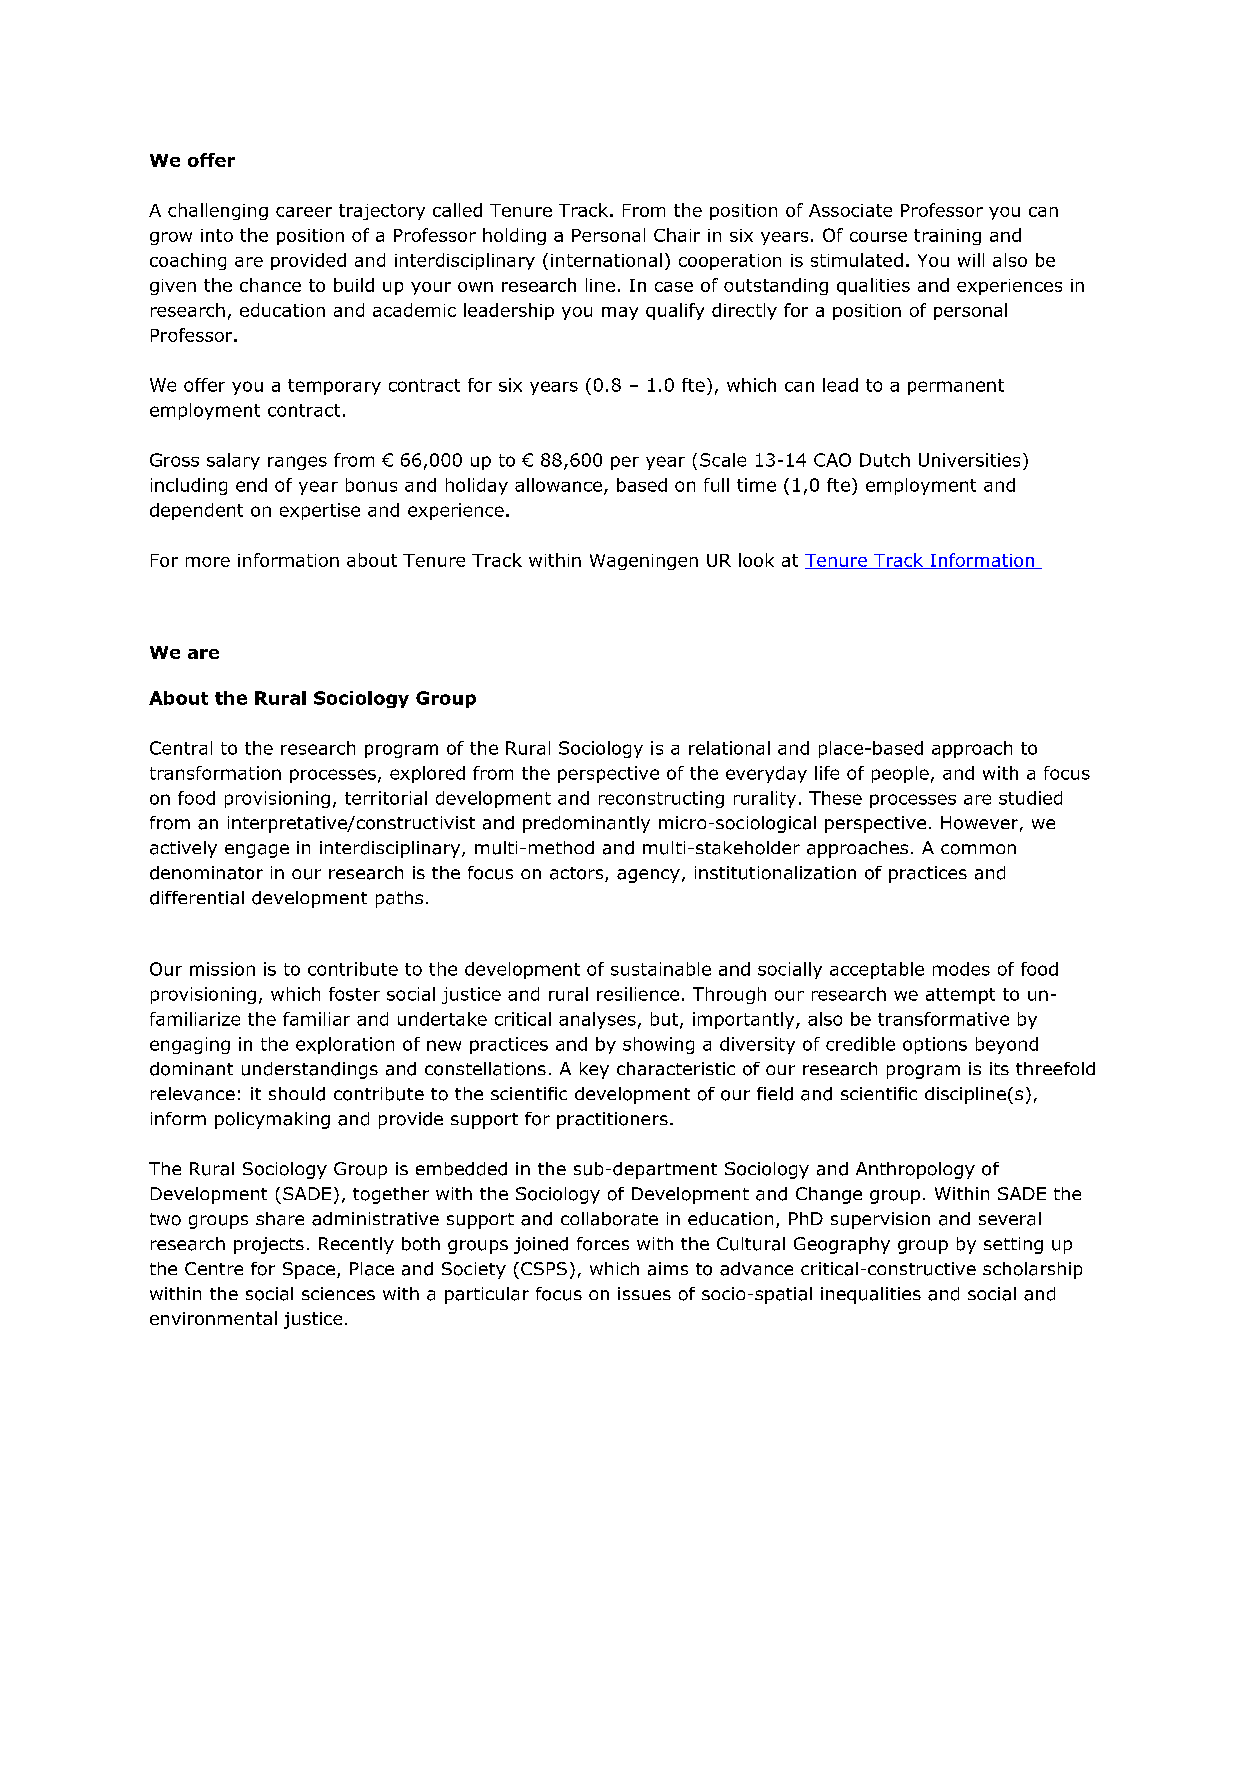 This screenshot has height=1770, width=1252. What do you see at coordinates (947, 237) in the screenshot?
I see `training` at bounding box center [947, 237].
